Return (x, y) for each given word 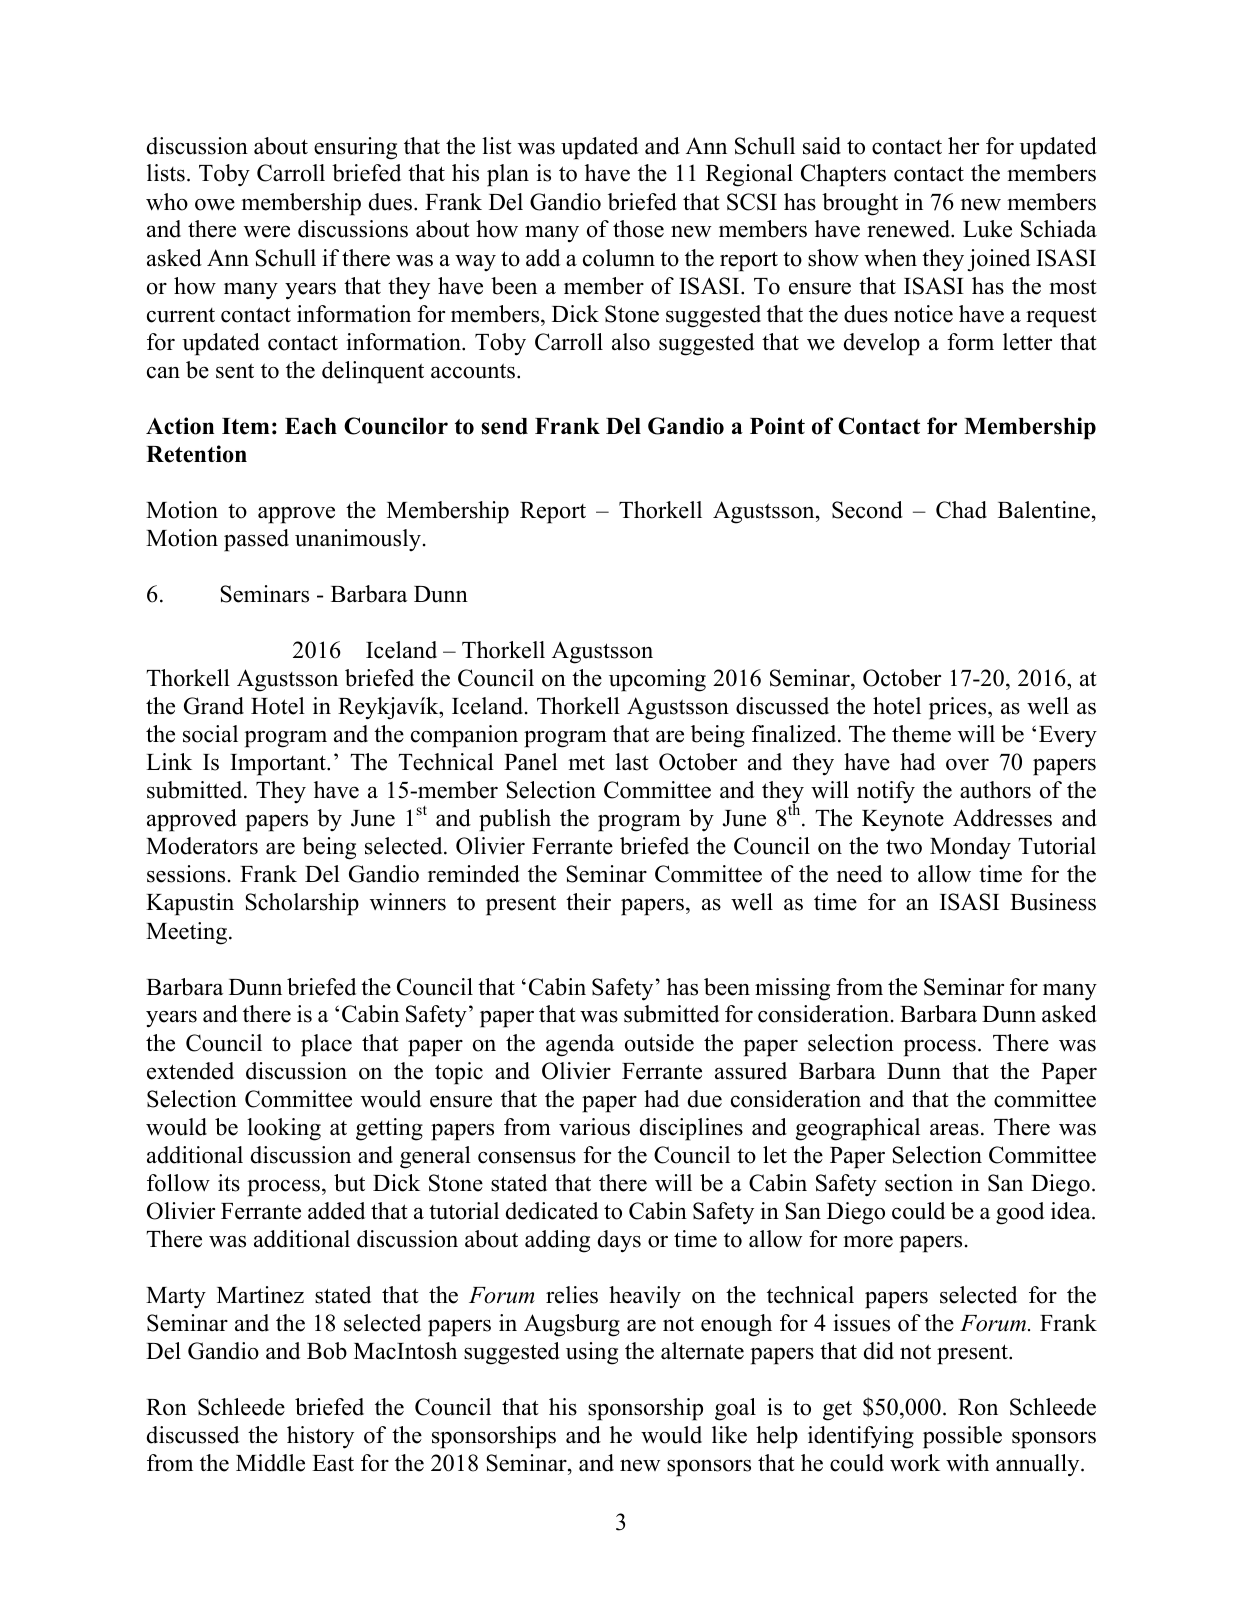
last (632, 762)
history (320, 1437)
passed (256, 540)
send (504, 426)
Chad (961, 510)
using (592, 1353)
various (594, 1127)
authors (995, 790)
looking (284, 1129)
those (638, 229)
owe (215, 204)
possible (962, 1437)
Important (279, 765)
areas (954, 1129)
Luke (987, 229)
